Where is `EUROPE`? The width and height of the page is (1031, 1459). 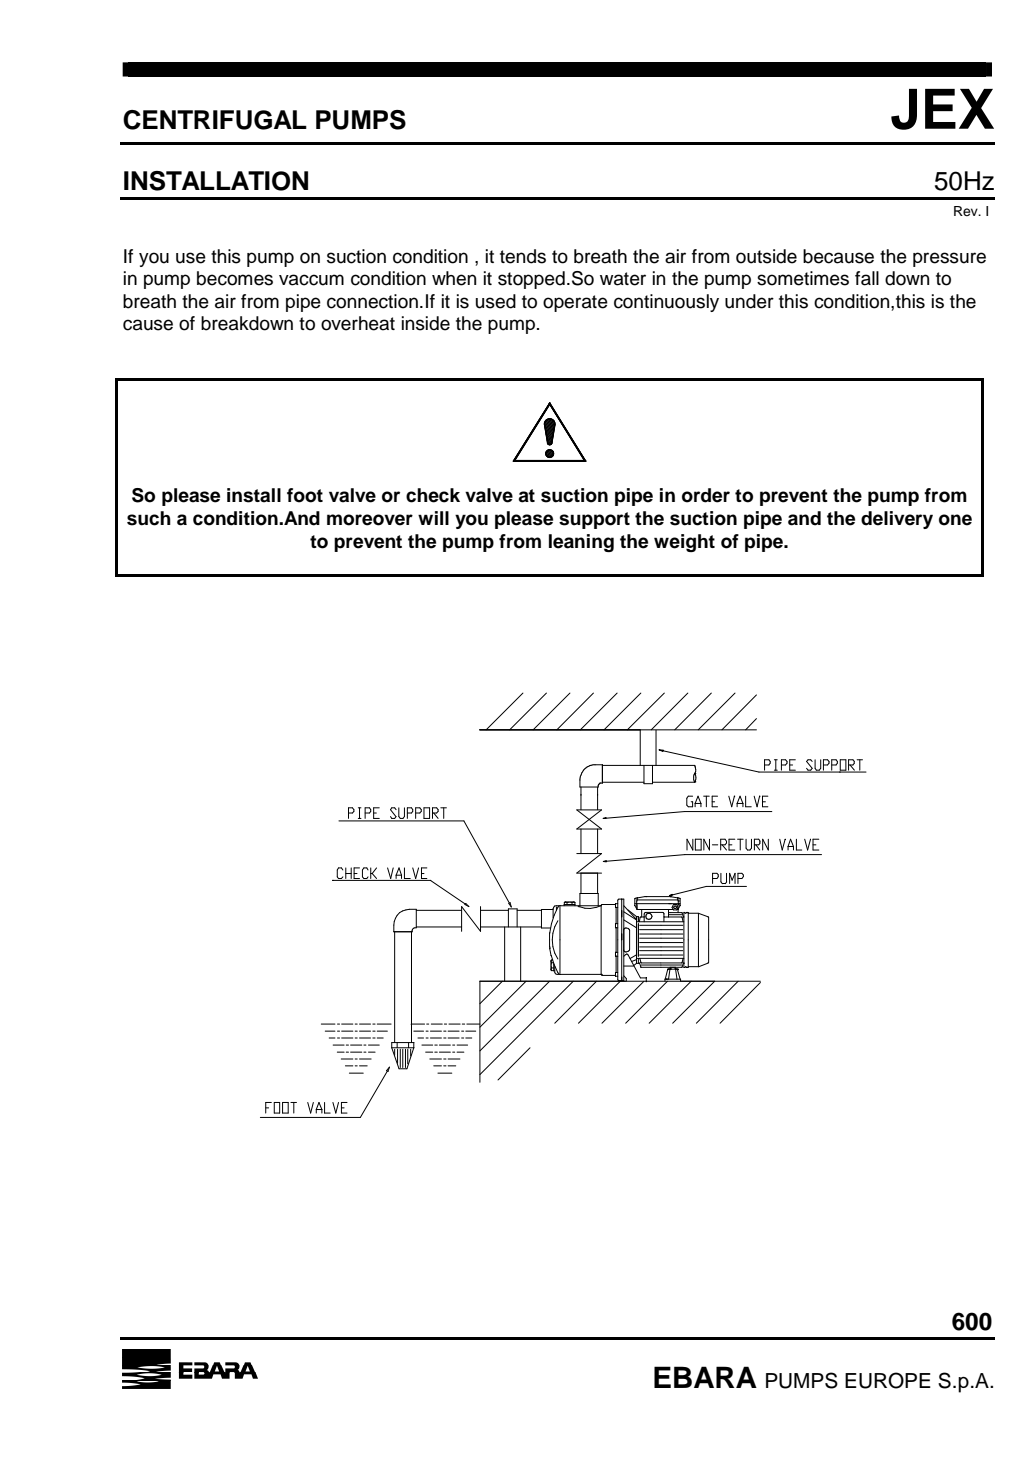
EUROPE is located at coordinates (888, 1380).
